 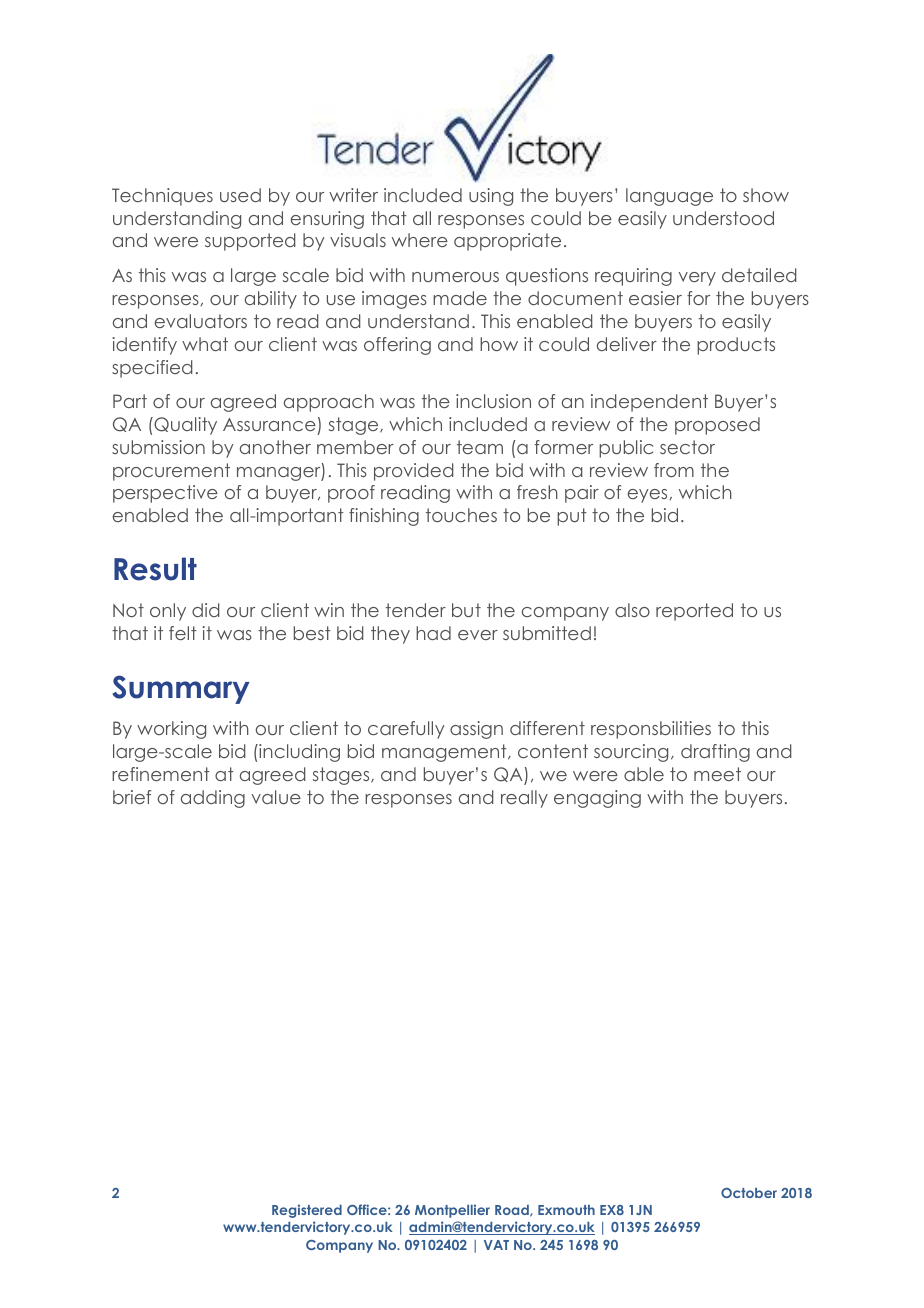 I want to click on understood, so click(x=723, y=218).
